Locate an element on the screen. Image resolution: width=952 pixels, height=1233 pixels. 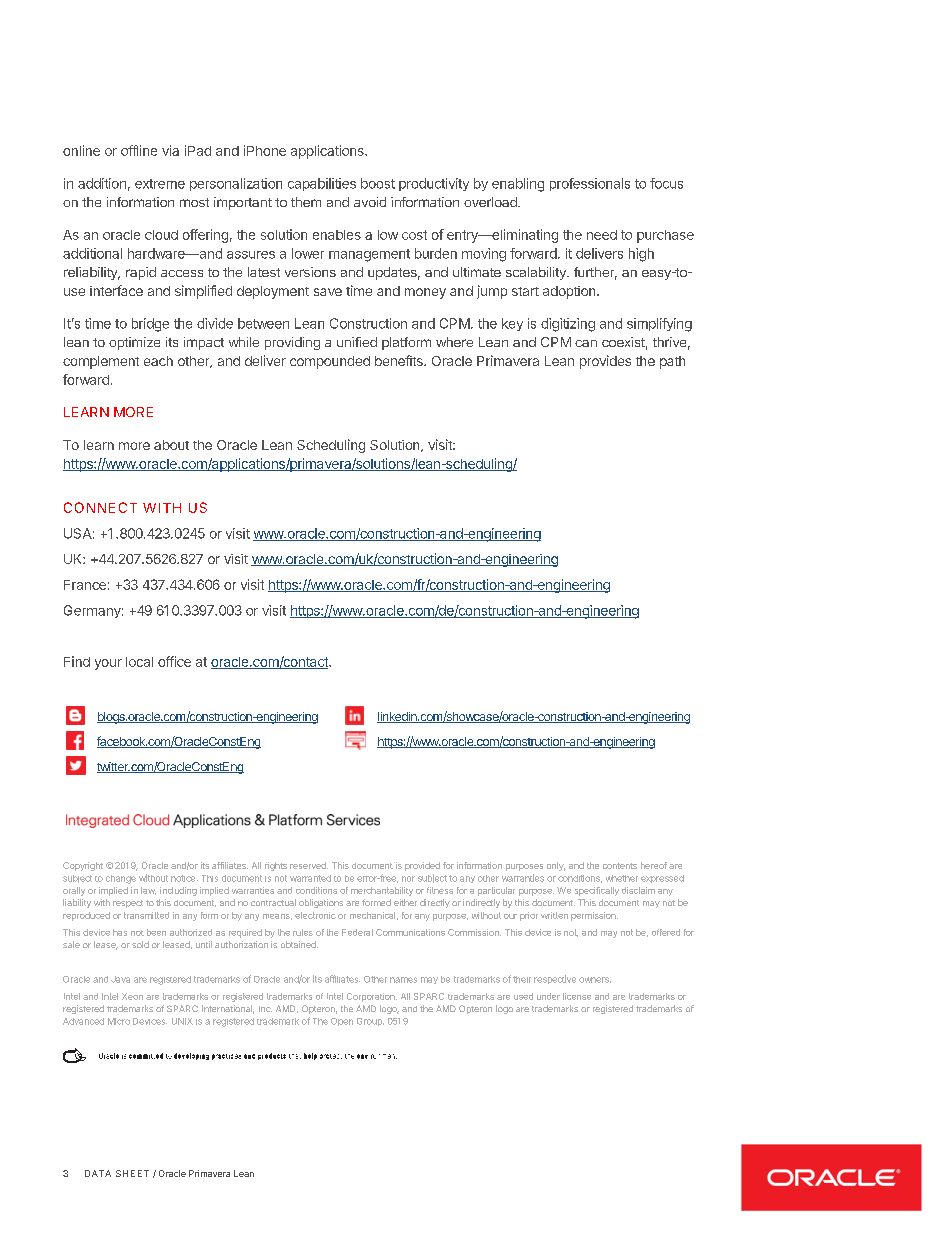
professionals is located at coordinates (590, 184).
